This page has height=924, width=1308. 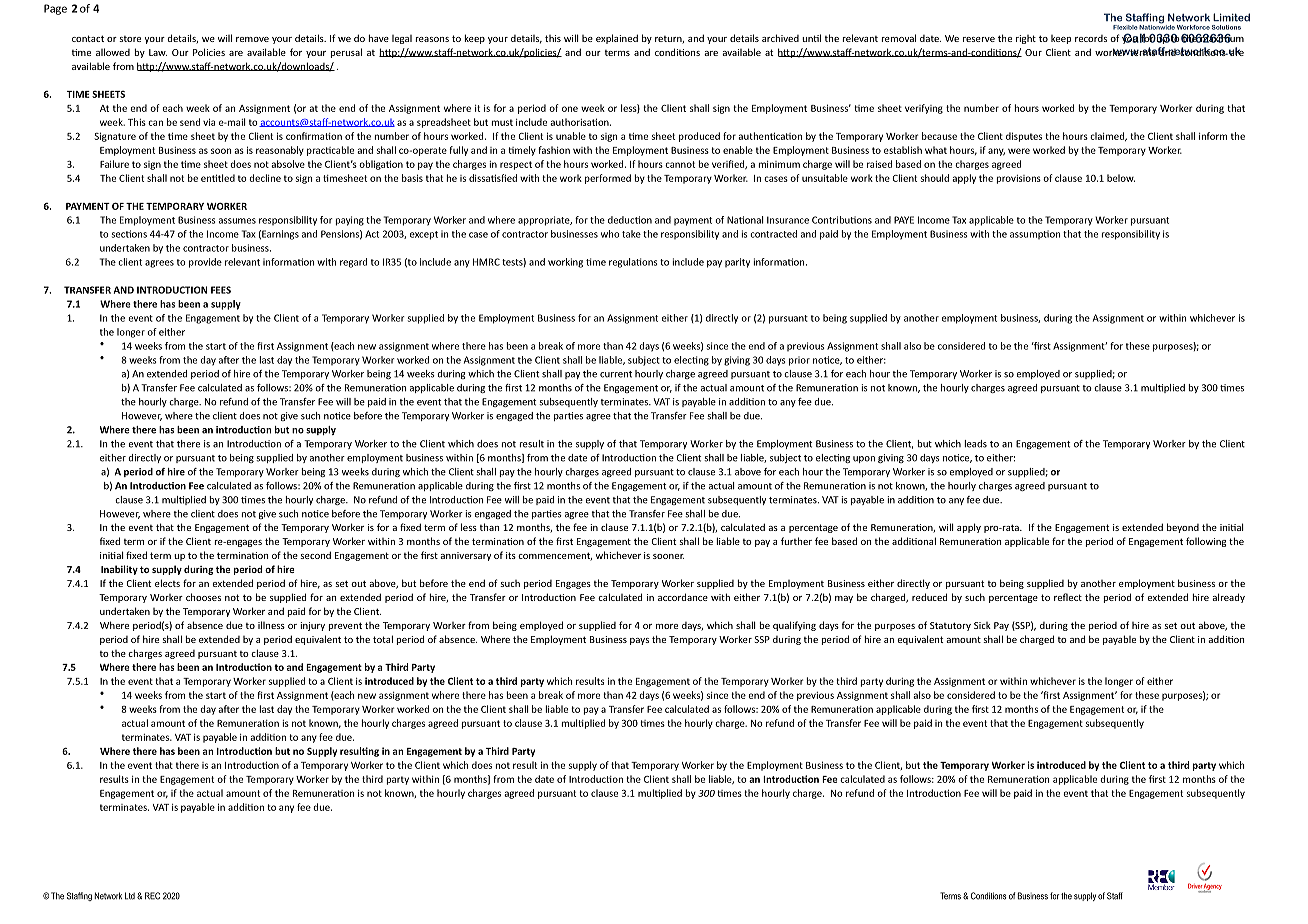 I want to click on records, so click(x=1091, y=38).
